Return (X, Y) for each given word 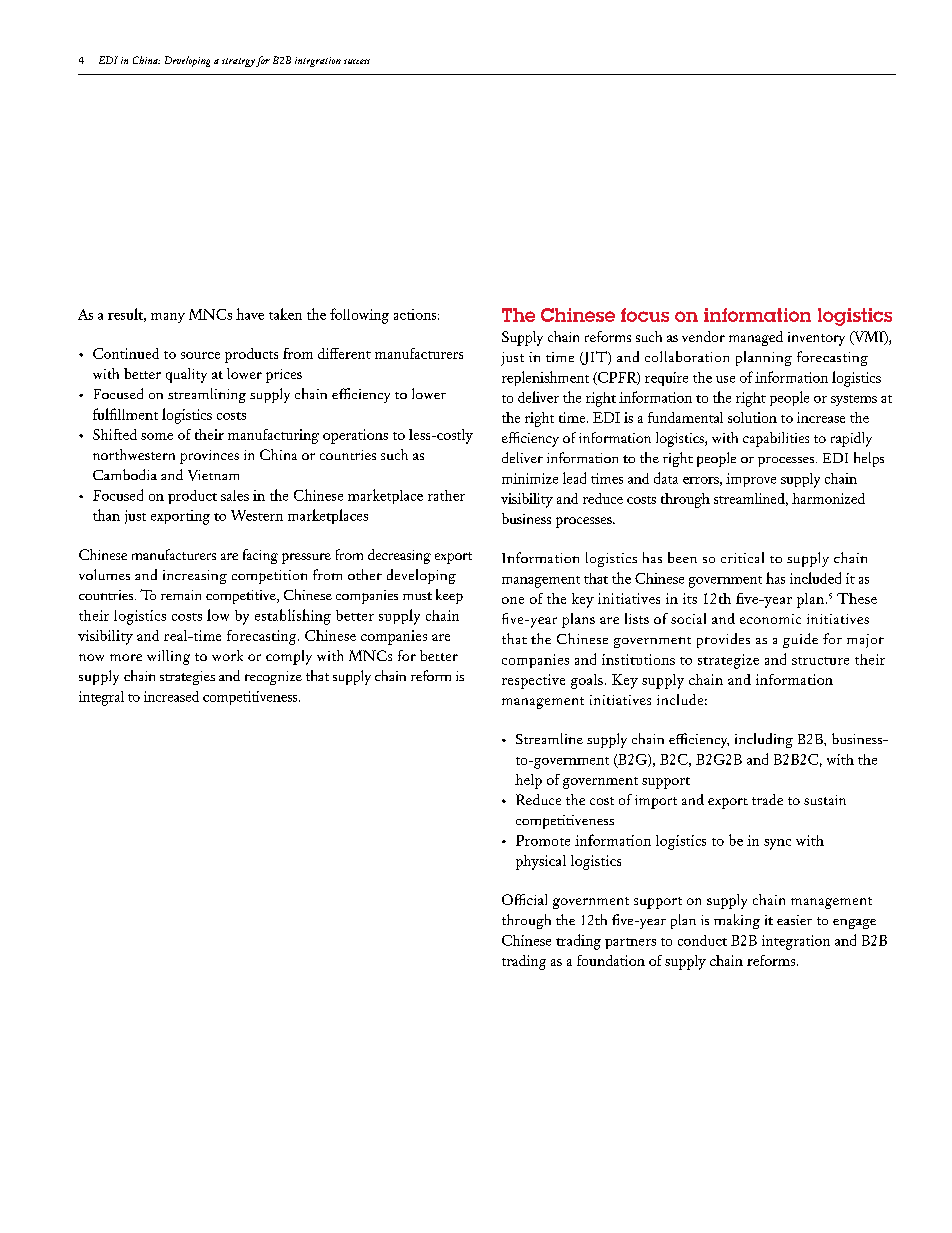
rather (446, 495)
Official (524, 899)
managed (756, 338)
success (357, 61)
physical (541, 862)
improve (751, 480)
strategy (238, 62)
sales (235, 495)
